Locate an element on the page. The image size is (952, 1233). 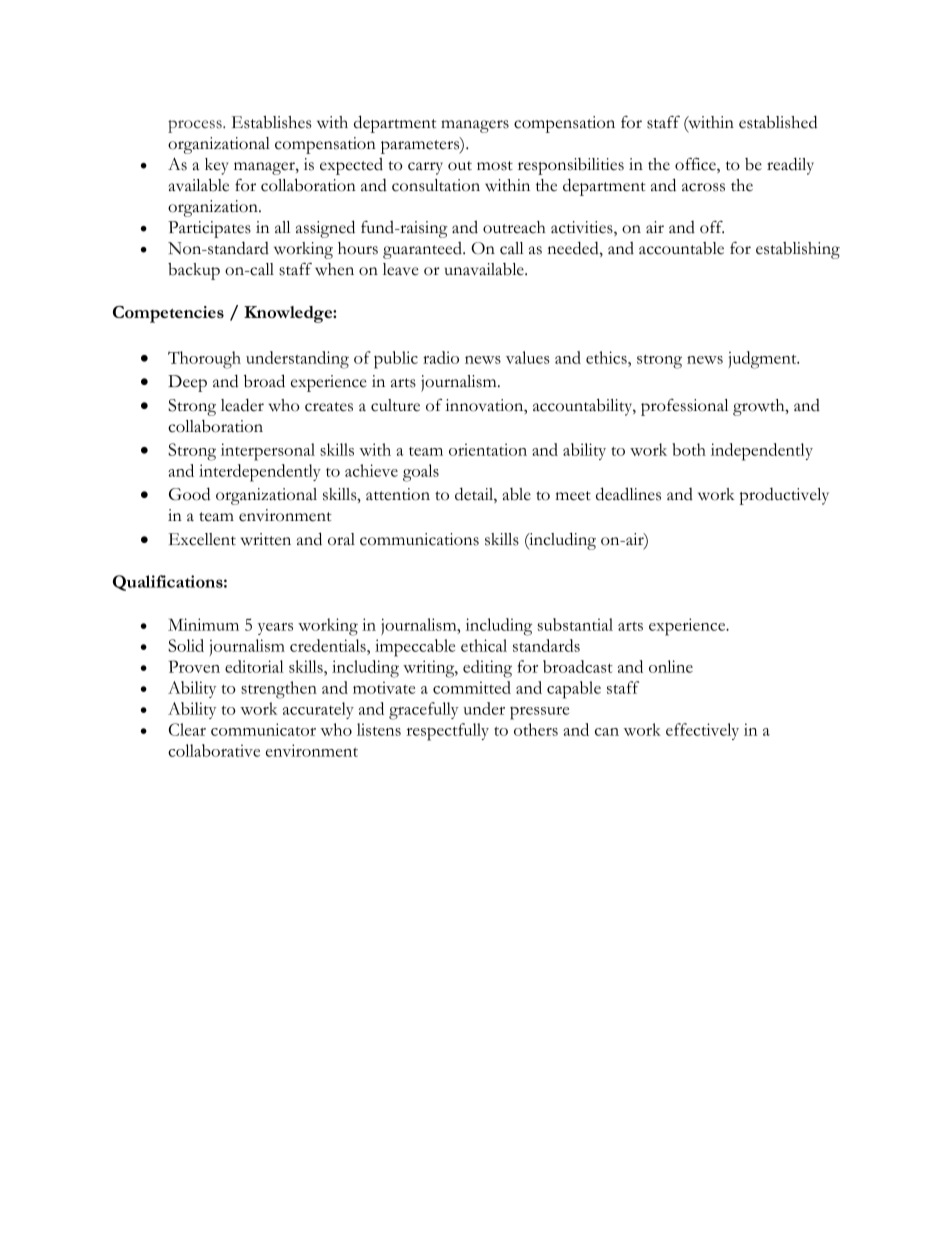
orientation is located at coordinates (488, 449).
